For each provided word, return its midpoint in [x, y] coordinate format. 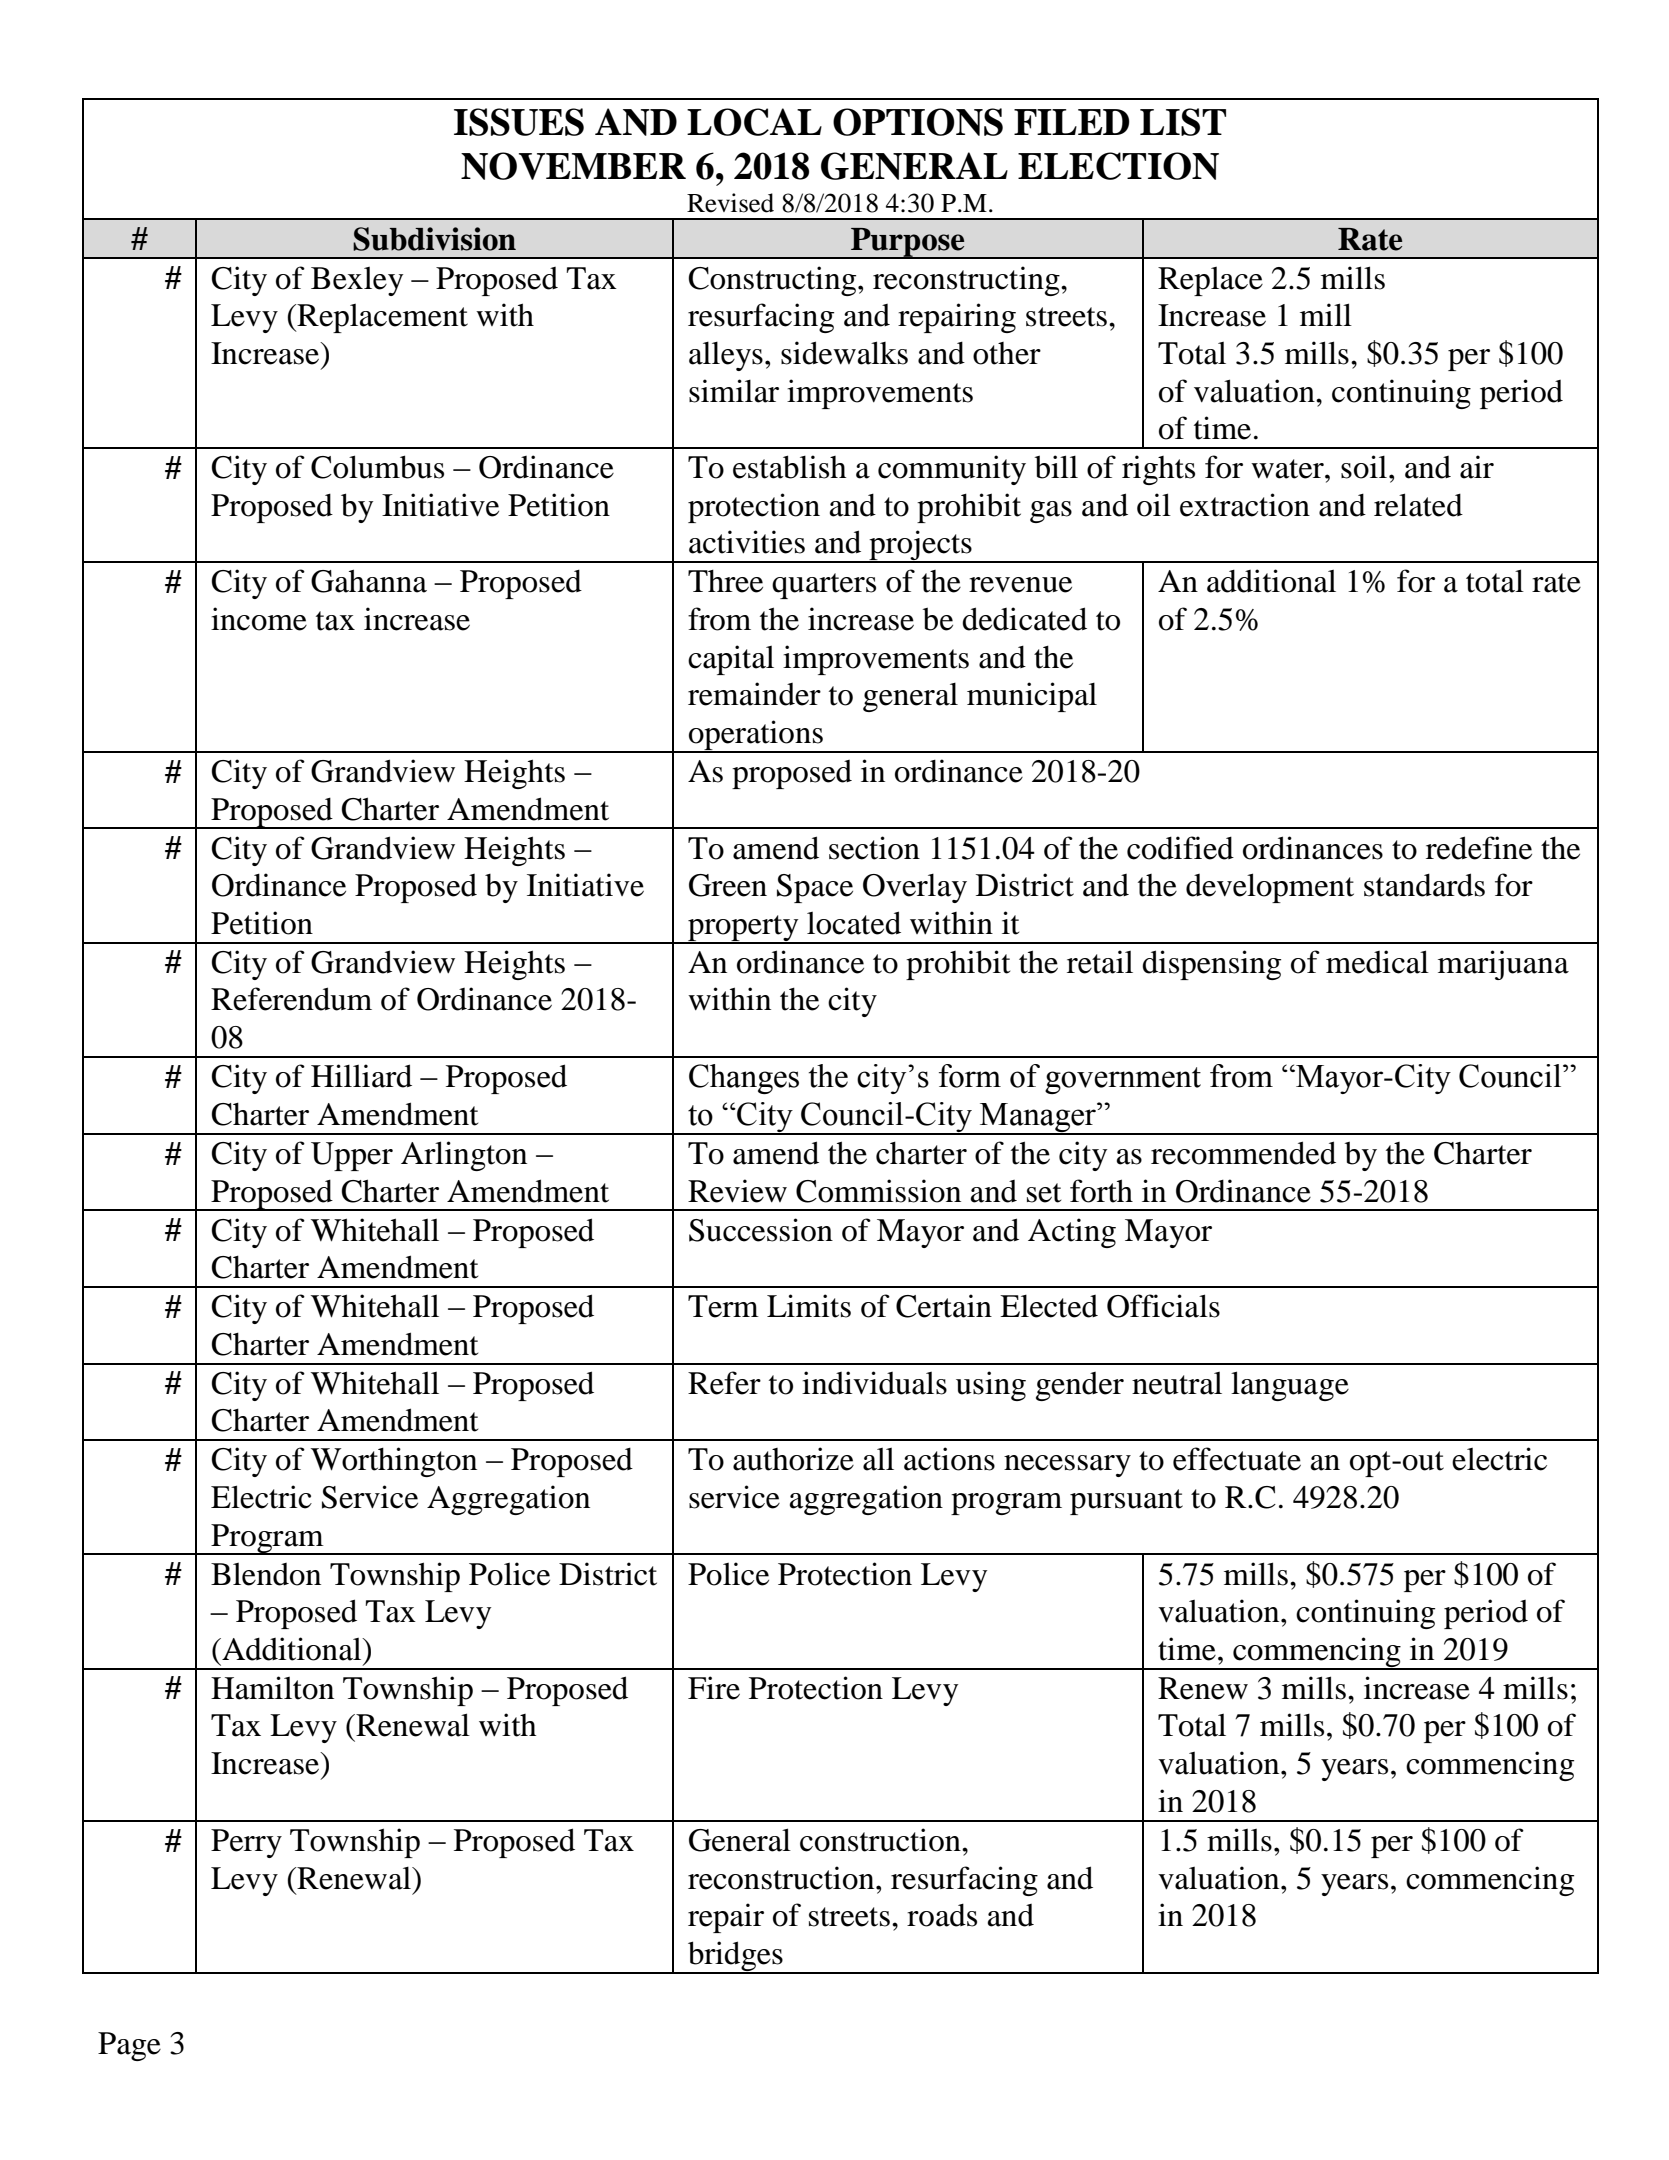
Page [129, 2046]
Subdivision [434, 239]
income [259, 619]
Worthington [394, 1462]
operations [756, 736]
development [1270, 888]
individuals [874, 1383]
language [1290, 1386]
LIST [1183, 122]
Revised [730, 203]
